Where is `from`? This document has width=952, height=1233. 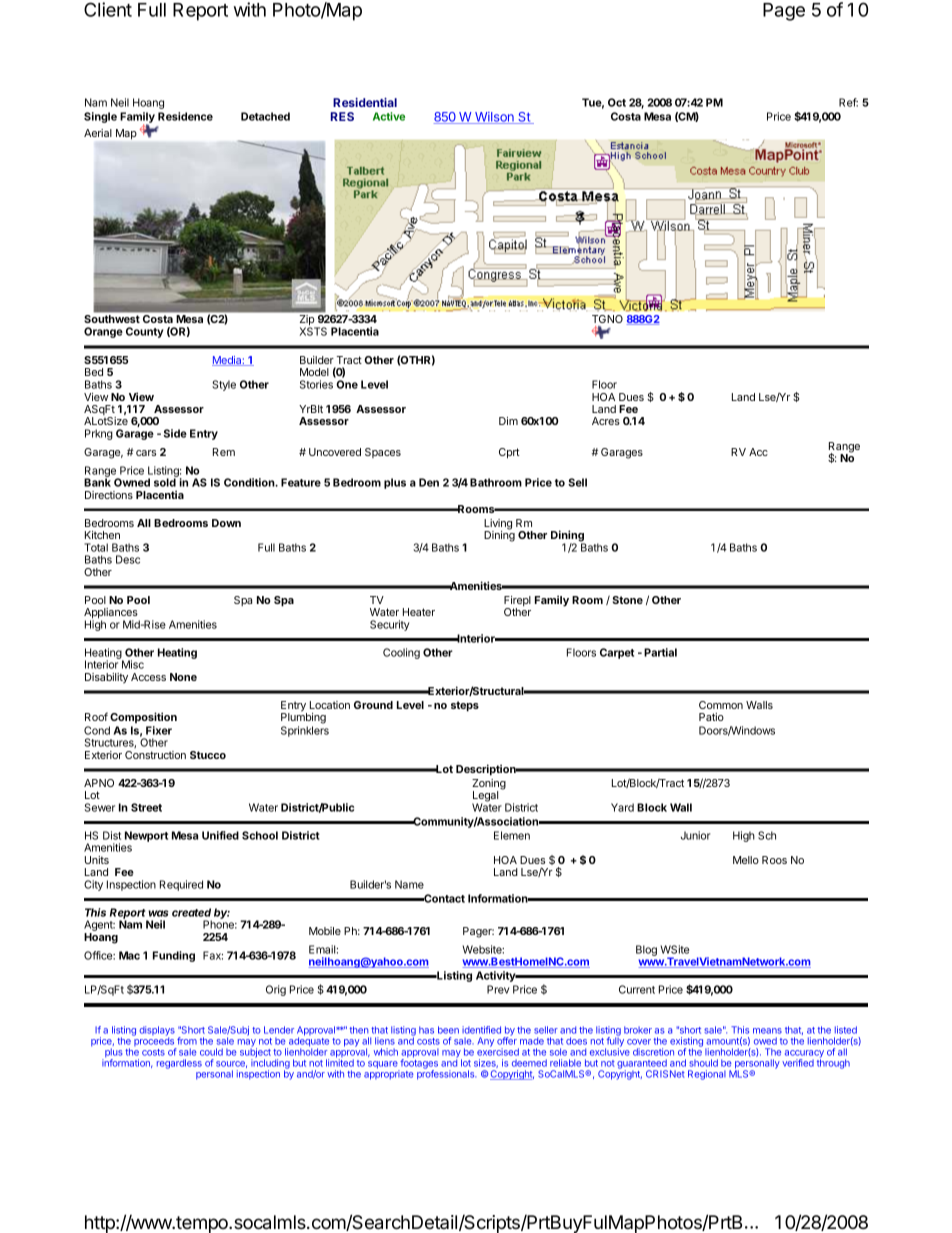
from is located at coordinates (187, 1041).
